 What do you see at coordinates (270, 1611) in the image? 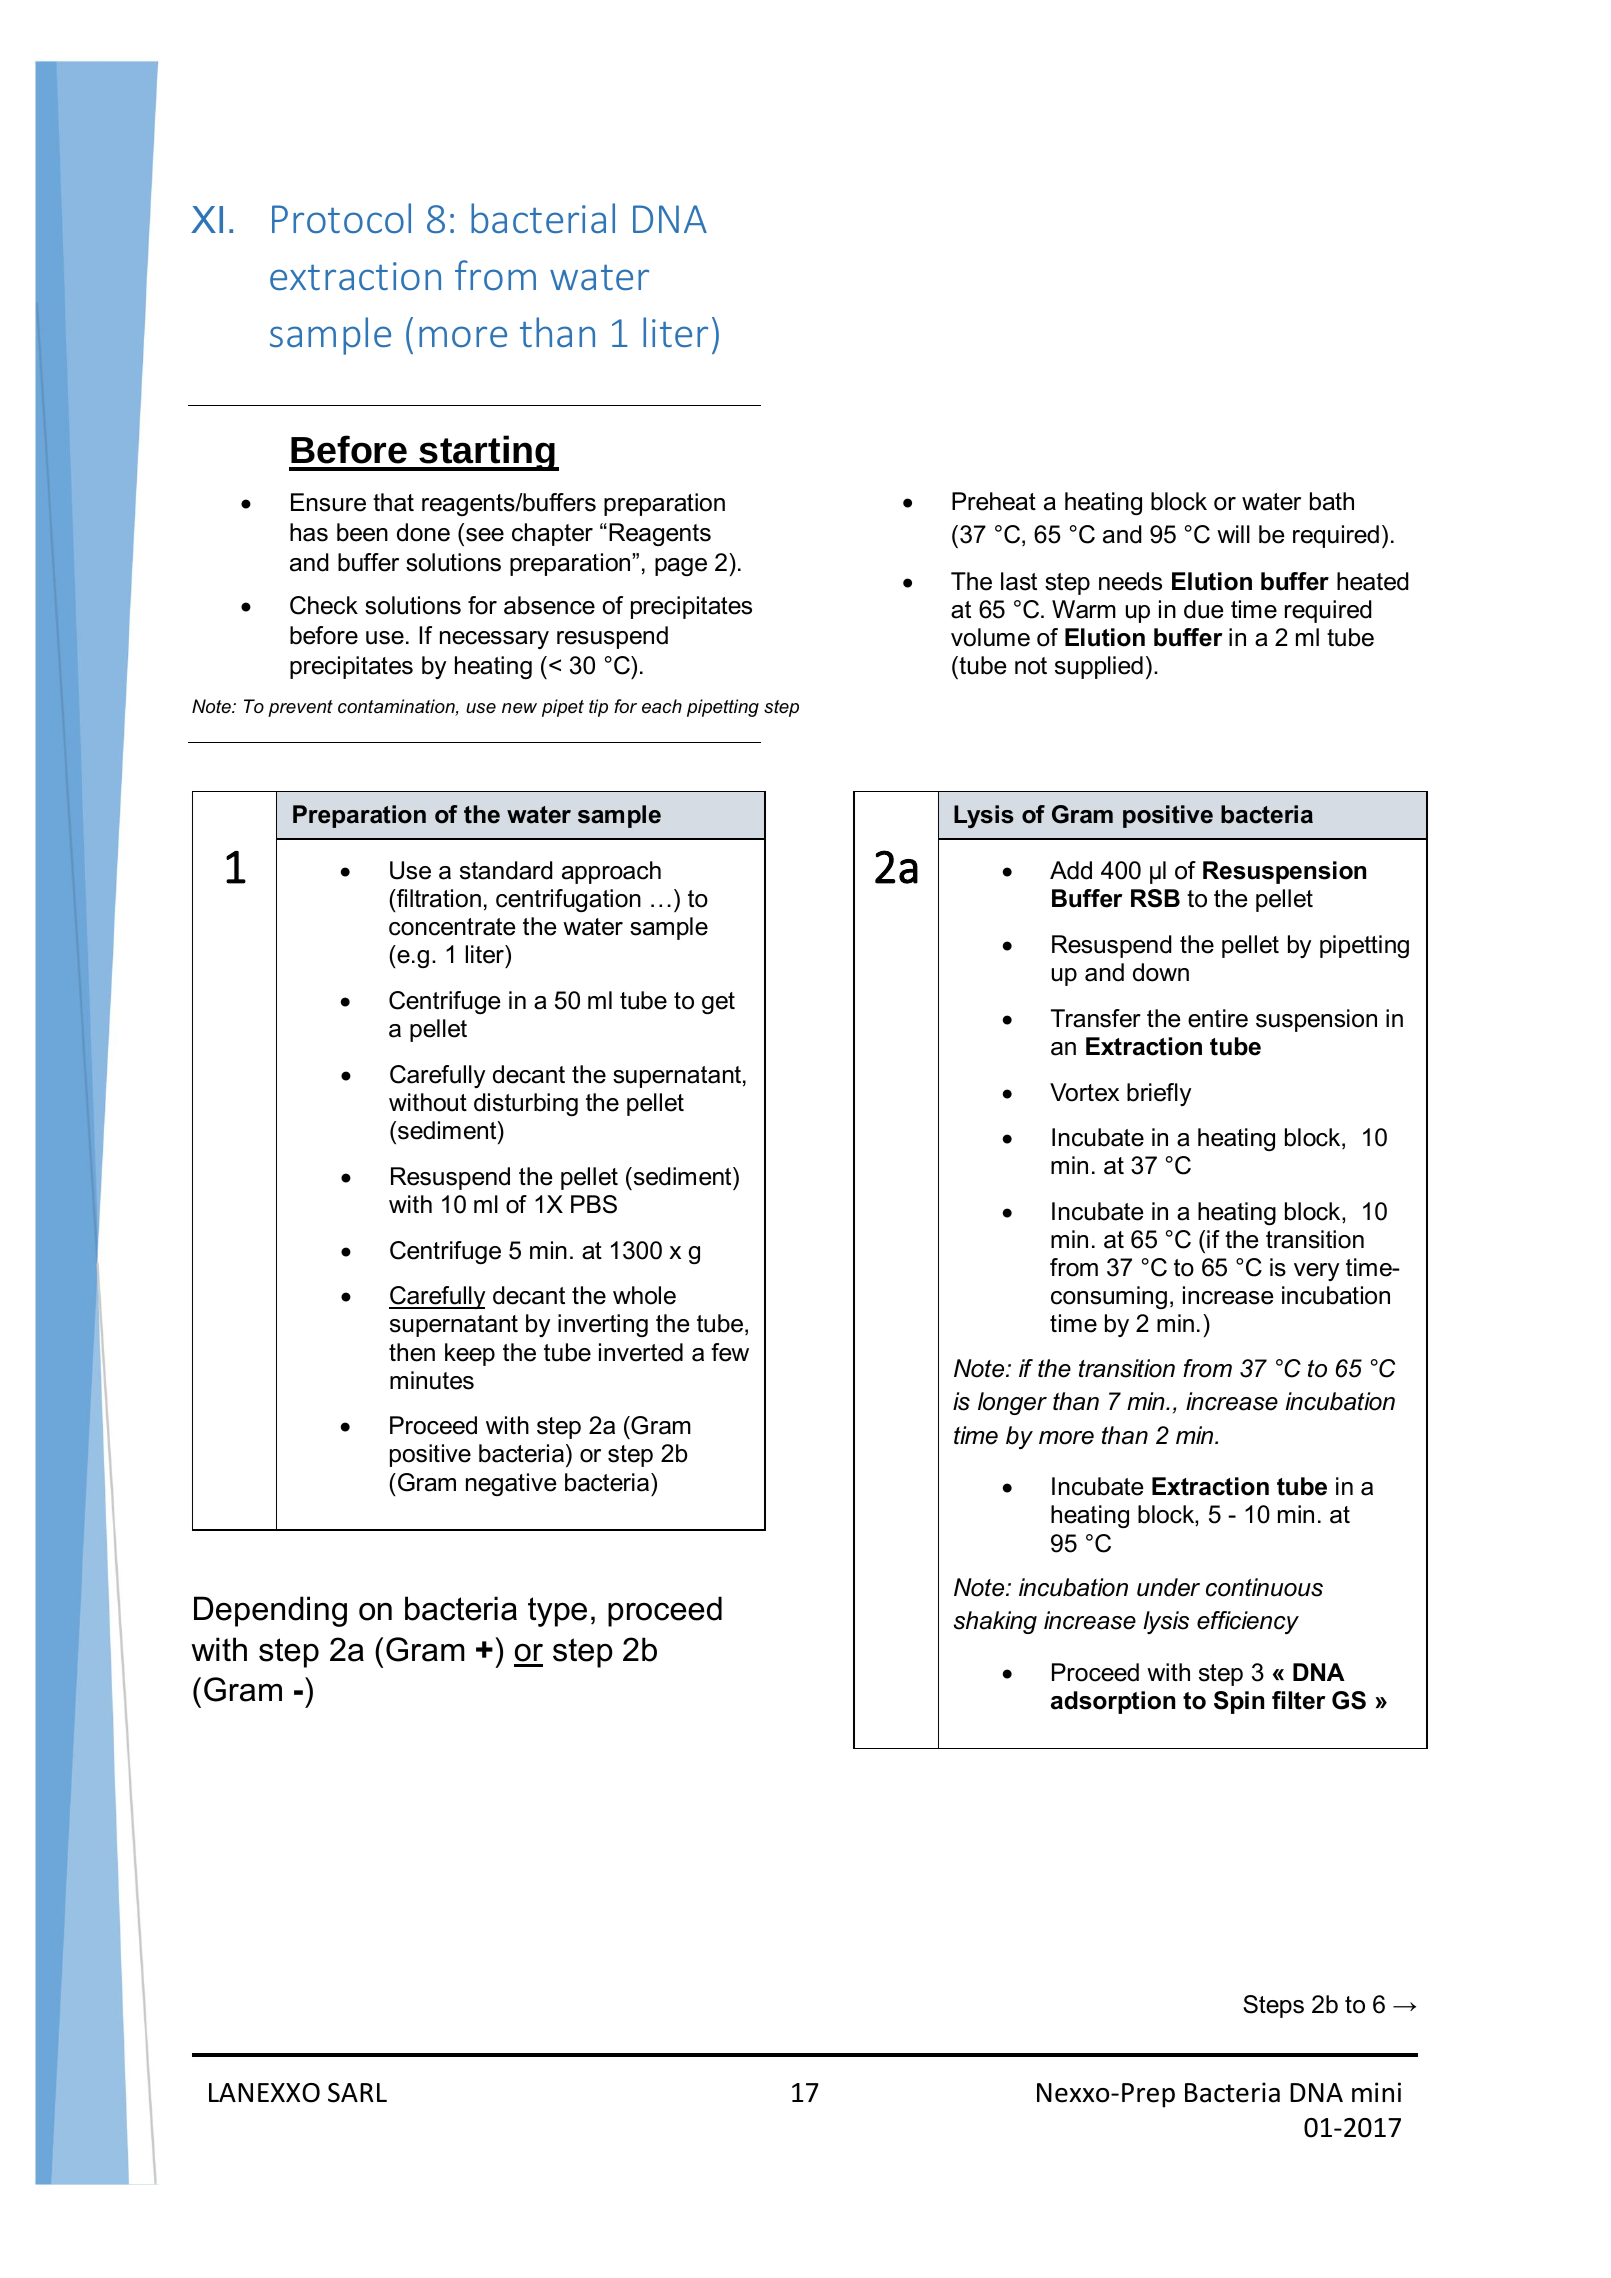
I see `Depending` at bounding box center [270, 1611].
